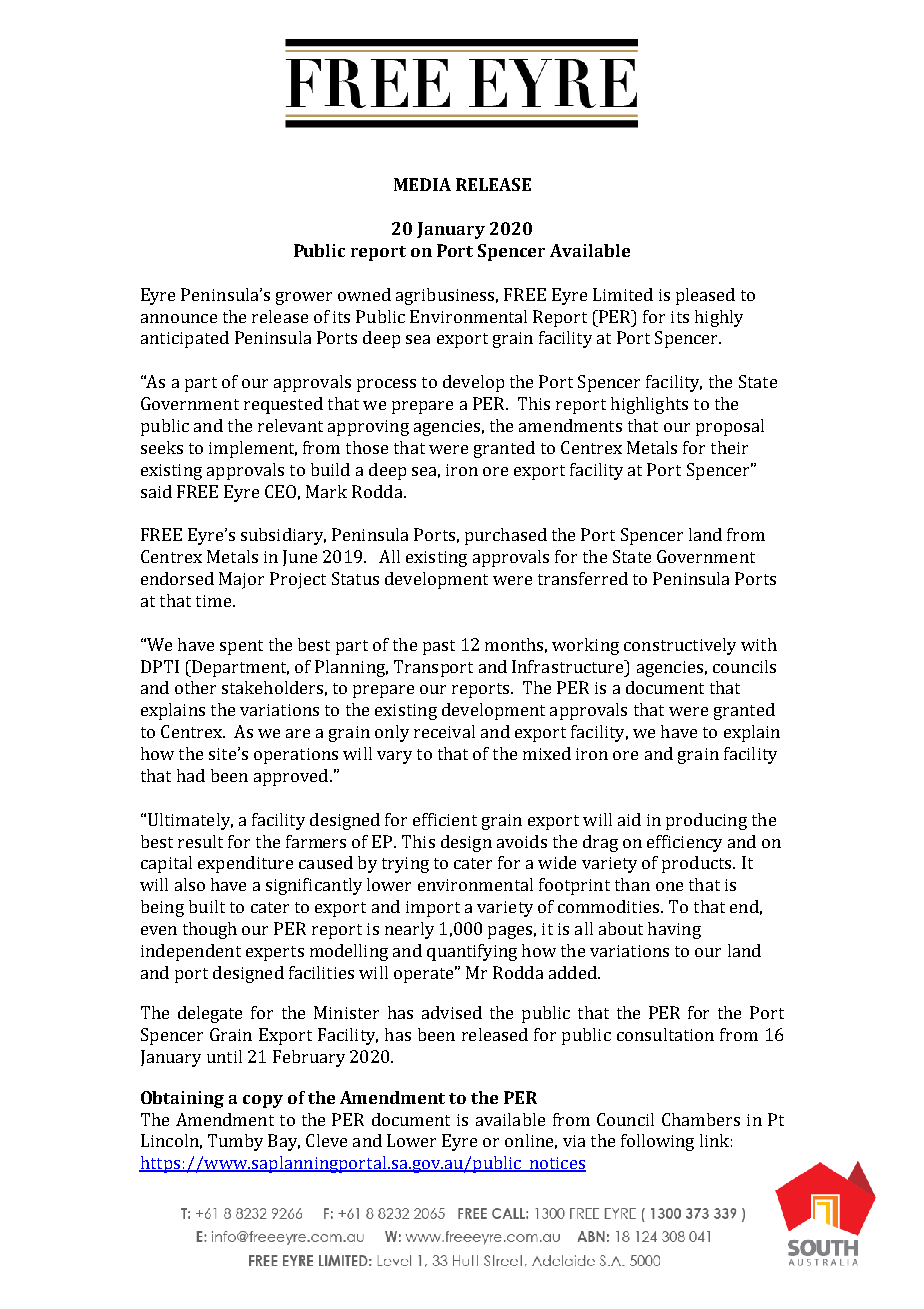 The image size is (924, 1309). What do you see at coordinates (368, 428) in the page?
I see `approving` at bounding box center [368, 428].
